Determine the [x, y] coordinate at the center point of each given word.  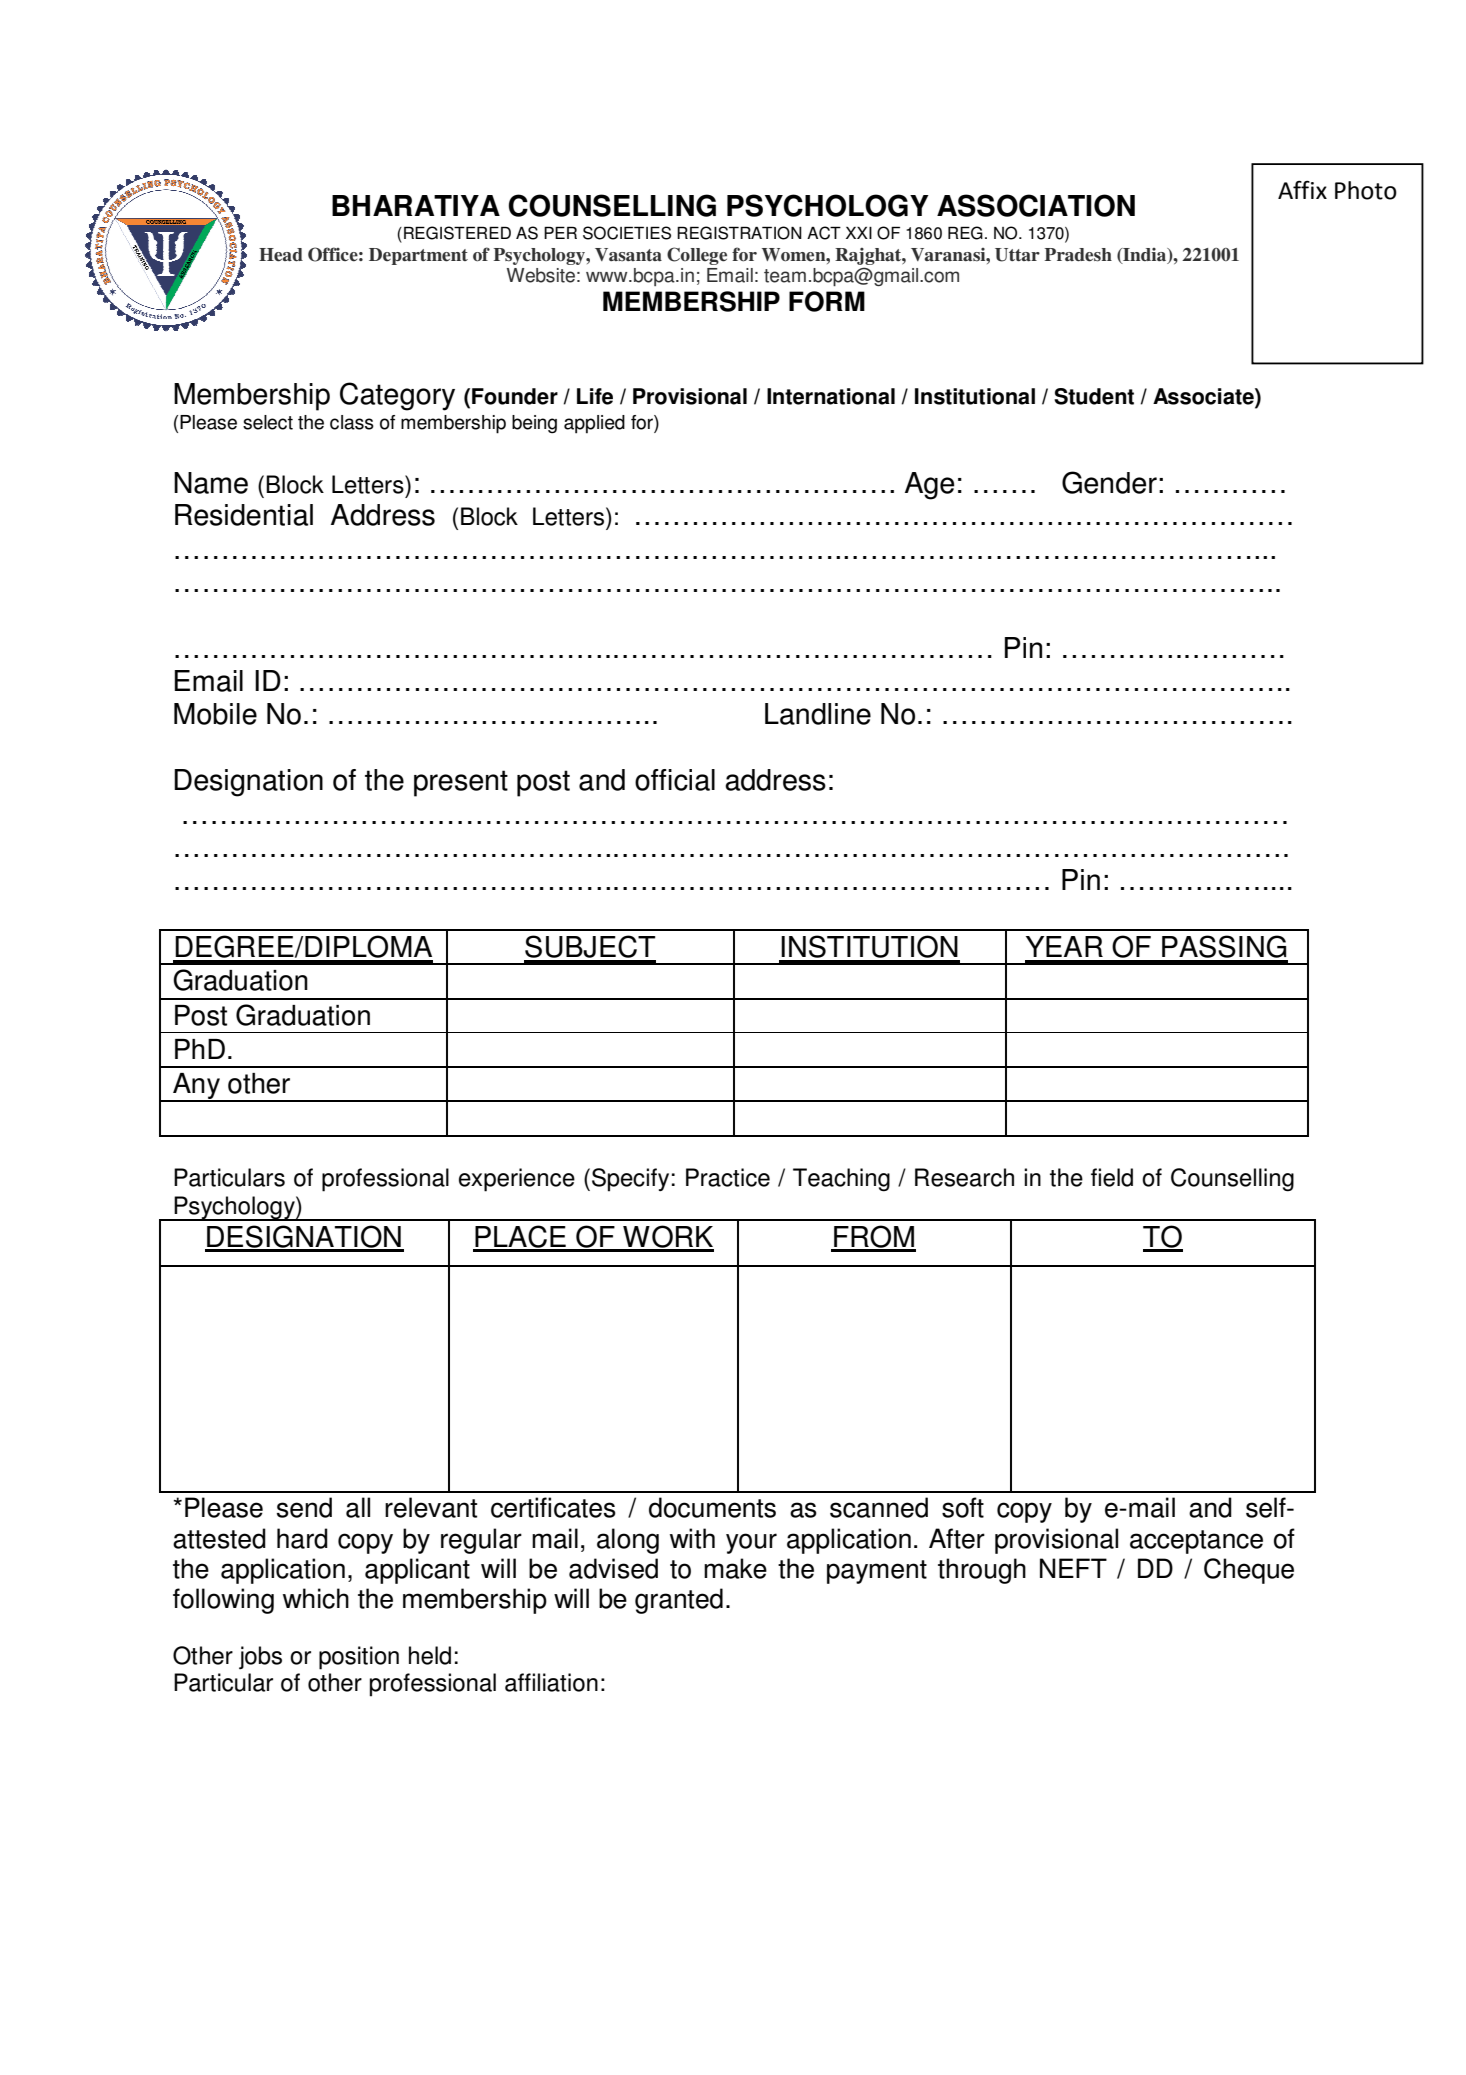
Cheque [1249, 1571]
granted [679, 1601]
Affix [1302, 189]
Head [281, 255]
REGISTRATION [739, 233]
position [359, 1658]
